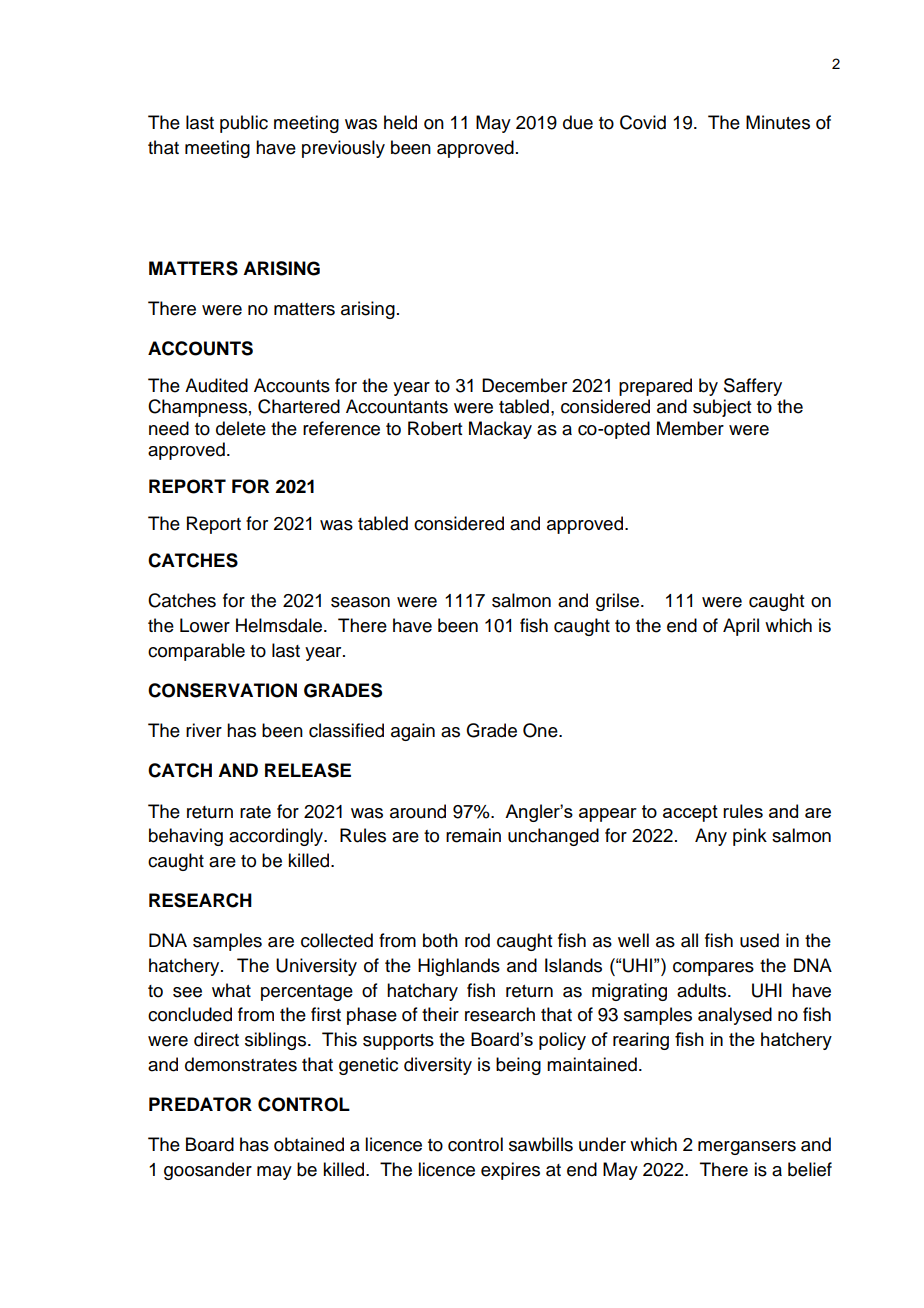 Image resolution: width=924 pixels, height=1308 pixels. What do you see at coordinates (277, 837) in the image?
I see `accordingly` at bounding box center [277, 837].
